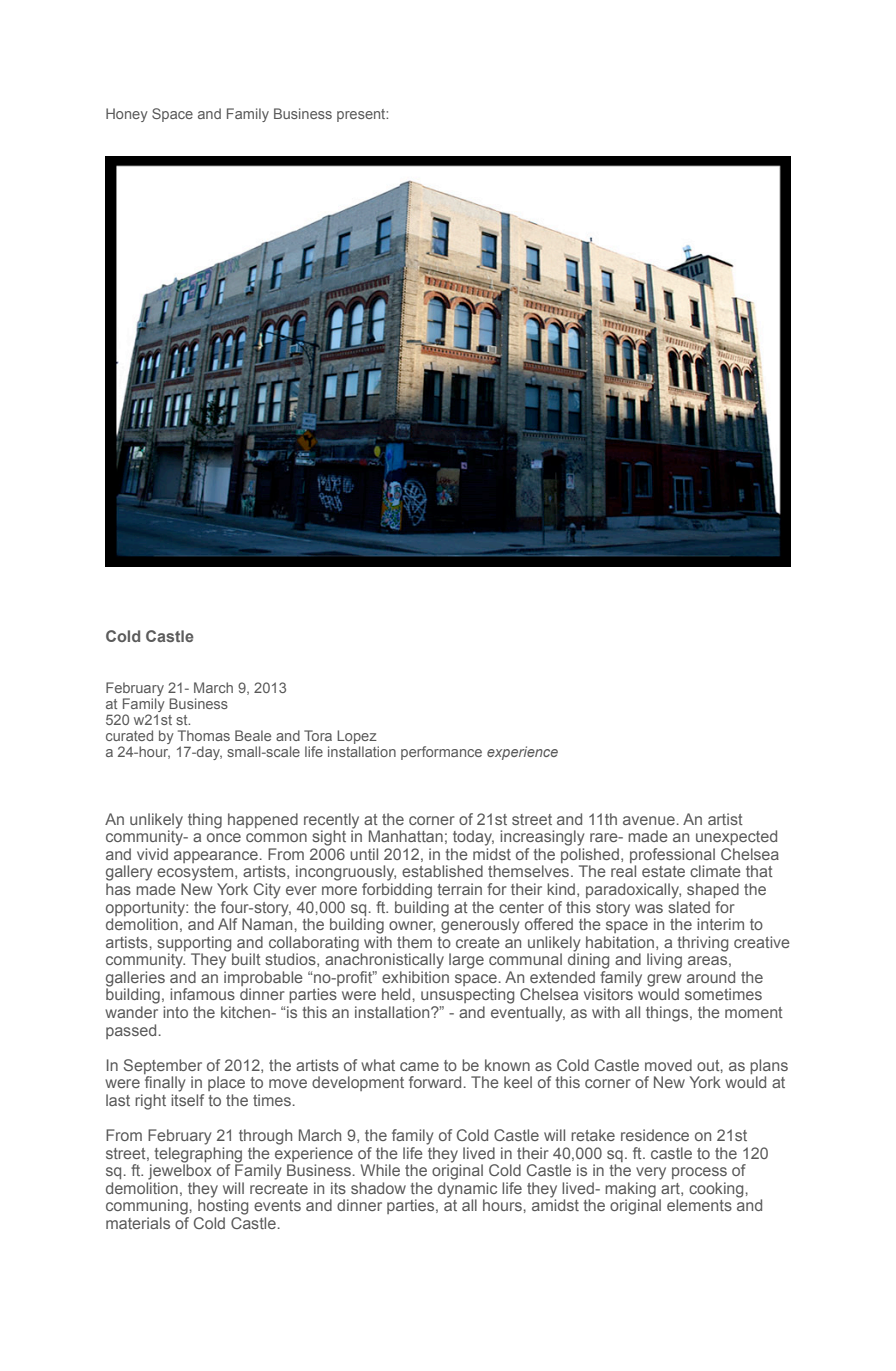 The height and width of the document is (1371, 896). I want to click on performance, so click(441, 753).
